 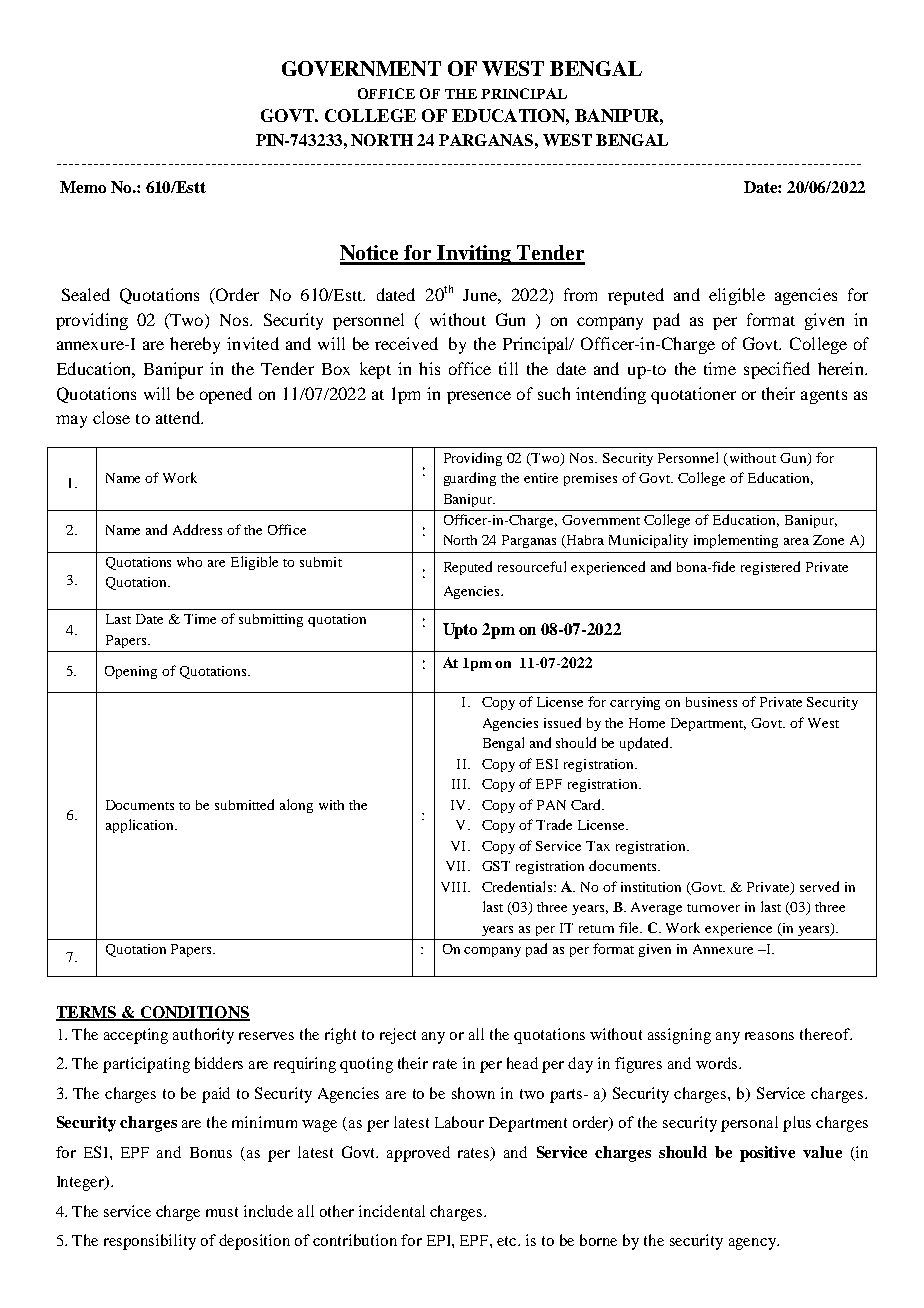 What do you see at coordinates (392, 1211) in the screenshot?
I see `incidental` at bounding box center [392, 1211].
